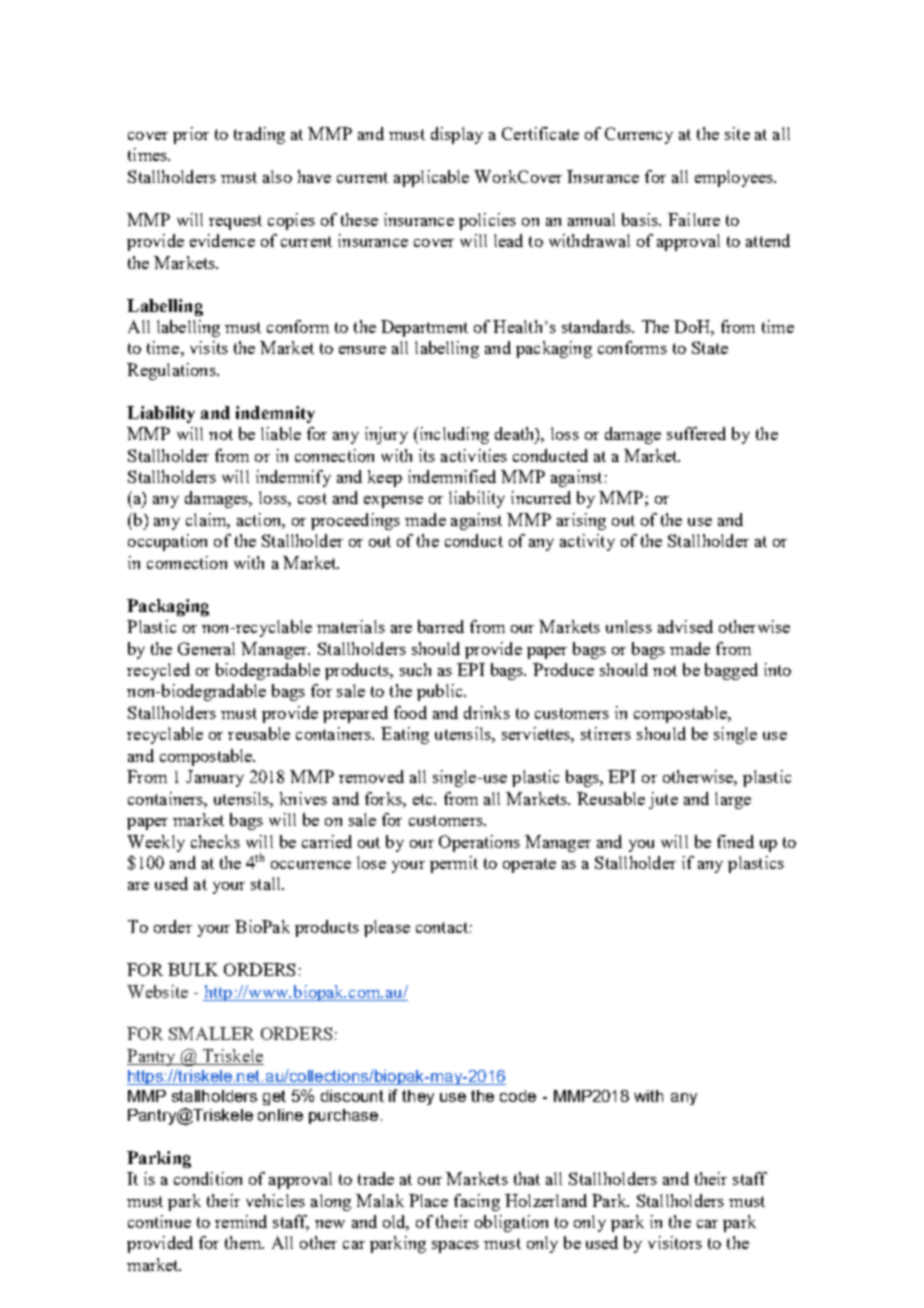 The width and height of the screenshot is (924, 1308). Describe the element at coordinates (675, 1242) in the screenshot. I see `visitors` at that location.
